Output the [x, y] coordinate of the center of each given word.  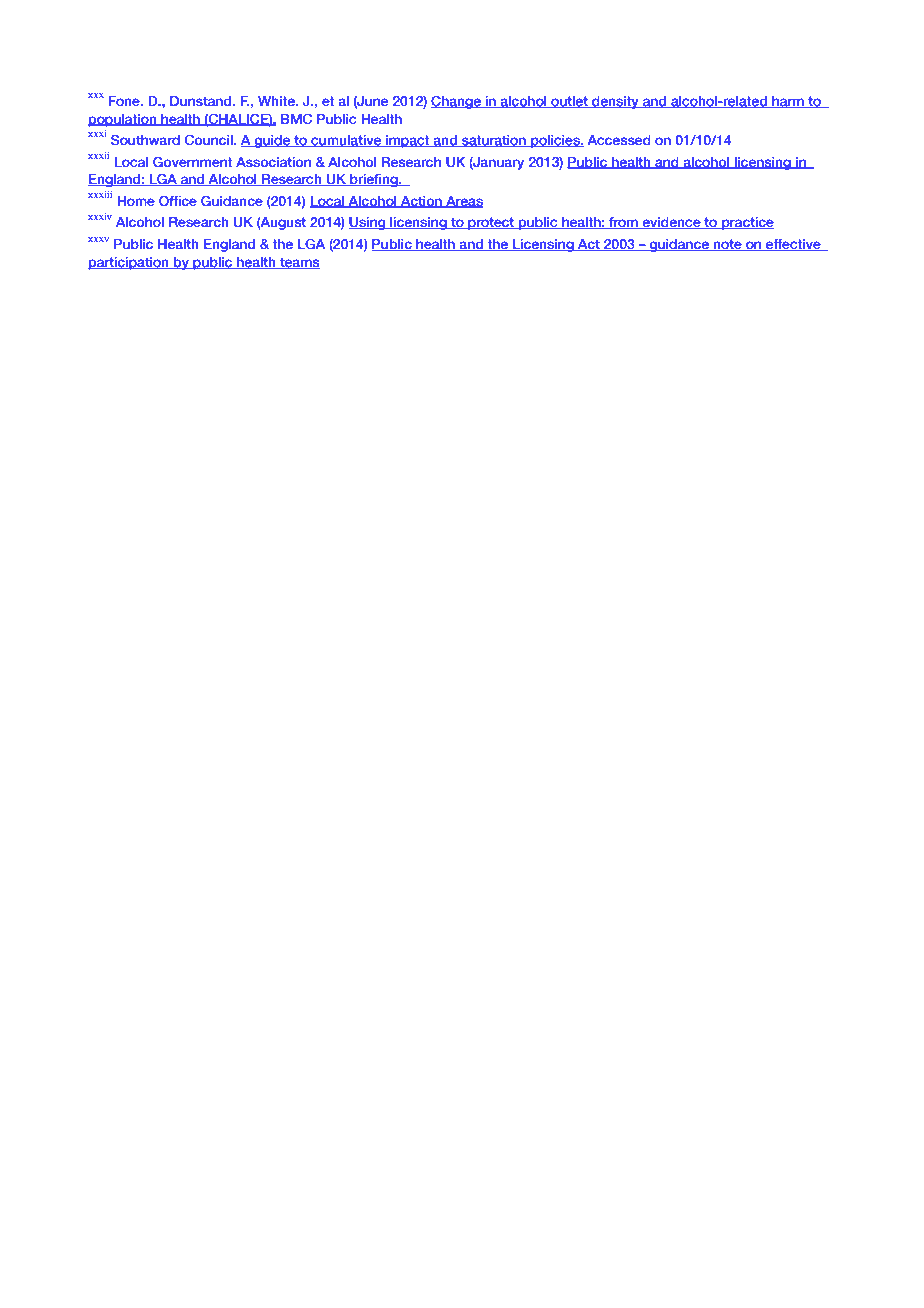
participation [129, 263]
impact [408, 141]
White [277, 101]
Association [273, 162]
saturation [494, 141]
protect [491, 223]
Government [192, 162]
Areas [463, 202]
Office [178, 201]
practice [747, 223]
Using [368, 223]
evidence [671, 223]
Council [209, 140]
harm [788, 102]
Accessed [619, 140]
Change [457, 102]
